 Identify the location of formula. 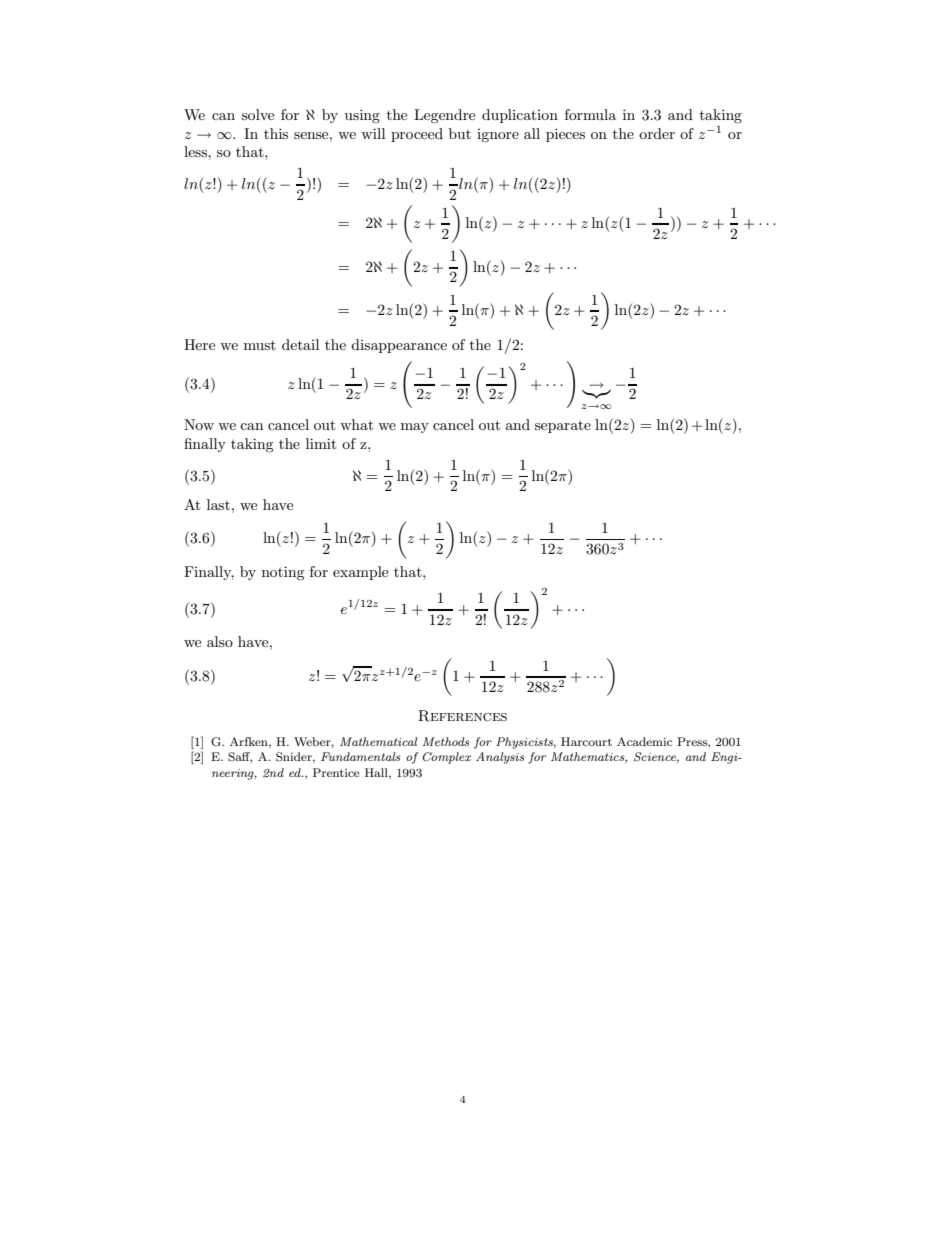
(590, 114).
